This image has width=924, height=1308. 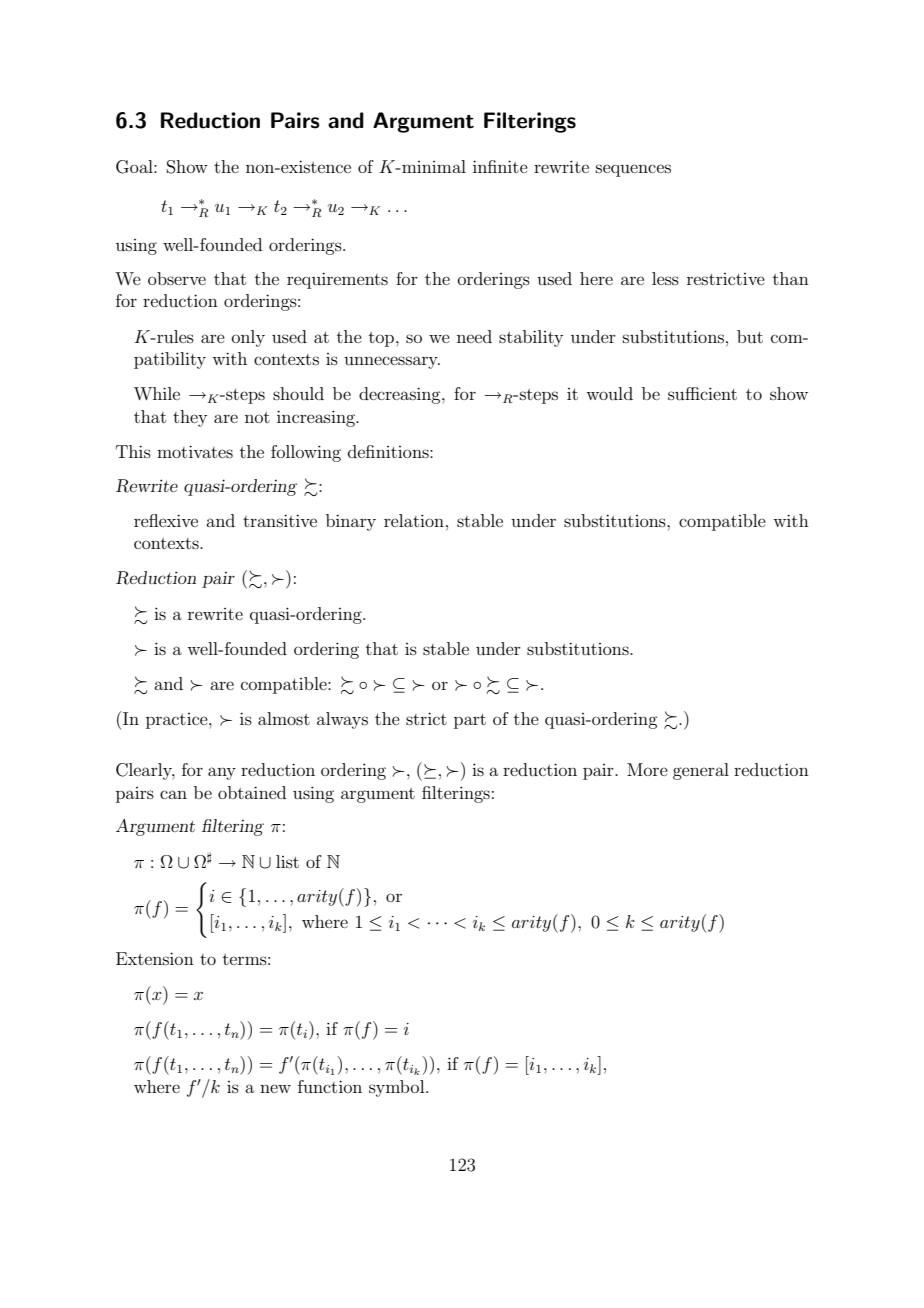 What do you see at coordinates (414, 520) in the image?
I see `relation` at bounding box center [414, 520].
